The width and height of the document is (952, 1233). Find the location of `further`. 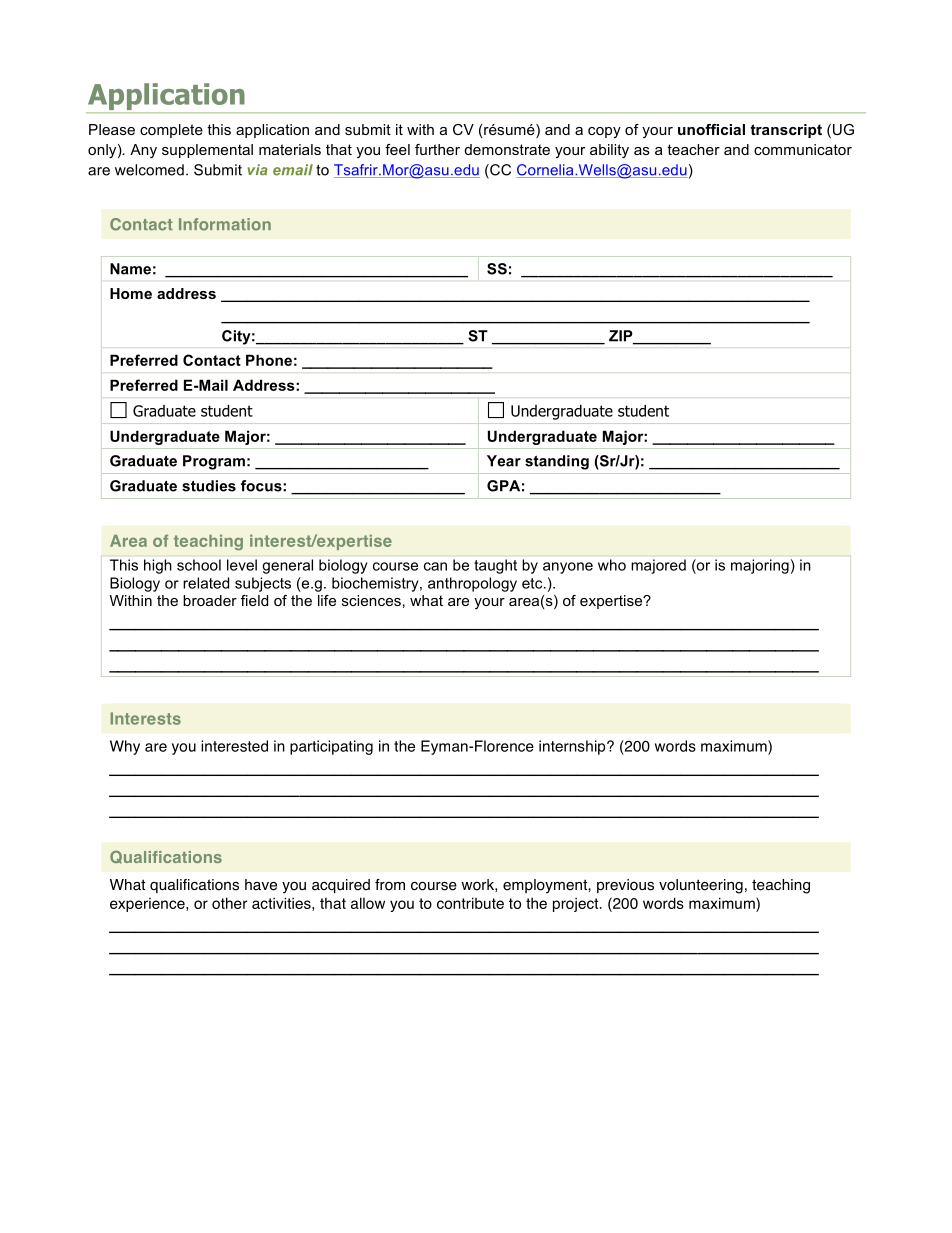

further is located at coordinates (437, 149).
